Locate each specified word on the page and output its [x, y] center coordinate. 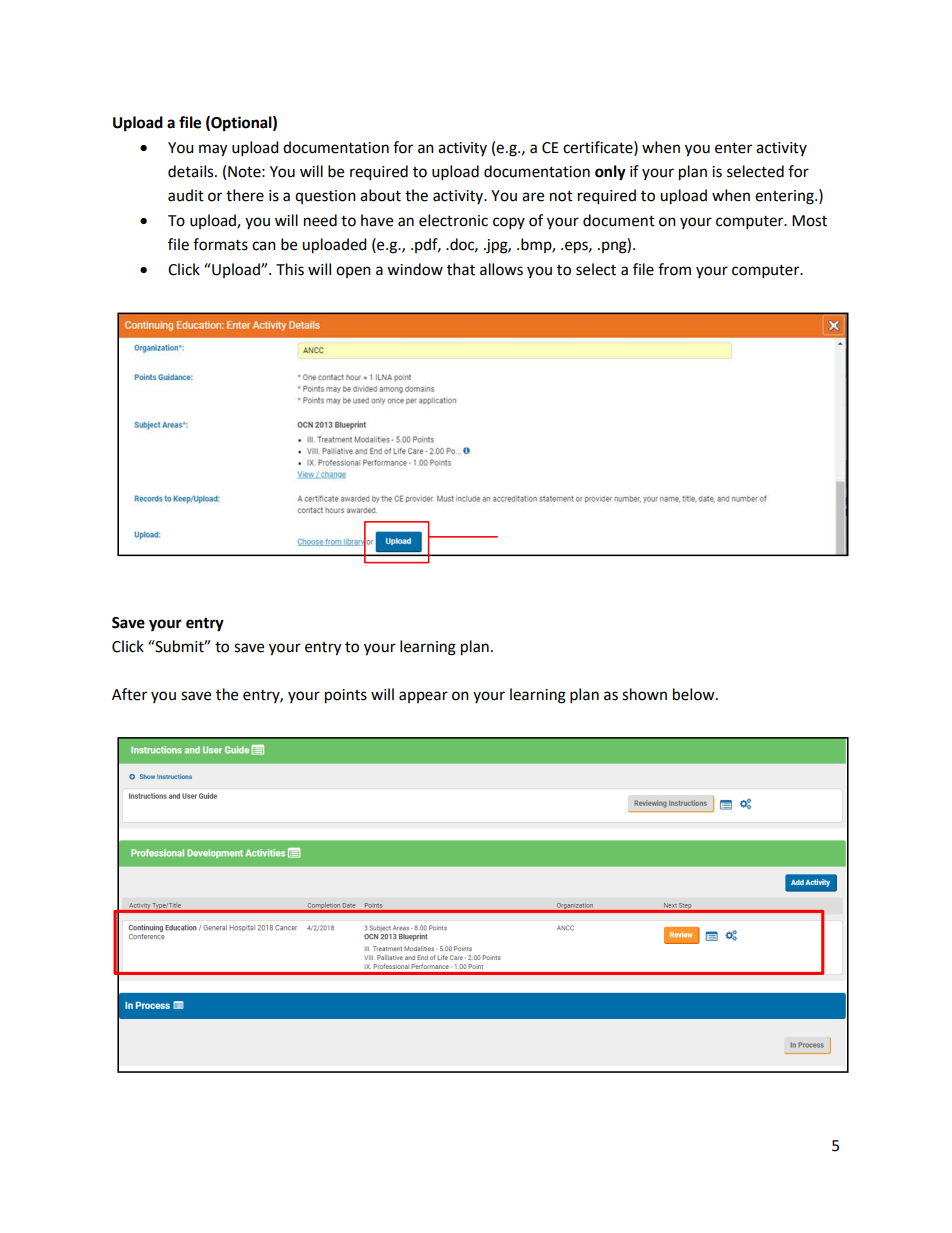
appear [423, 697]
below [695, 694]
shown [644, 694]
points [346, 696]
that [461, 269]
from [674, 269]
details [192, 171]
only [610, 173]
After [129, 694]
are [533, 197]
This [290, 269]
